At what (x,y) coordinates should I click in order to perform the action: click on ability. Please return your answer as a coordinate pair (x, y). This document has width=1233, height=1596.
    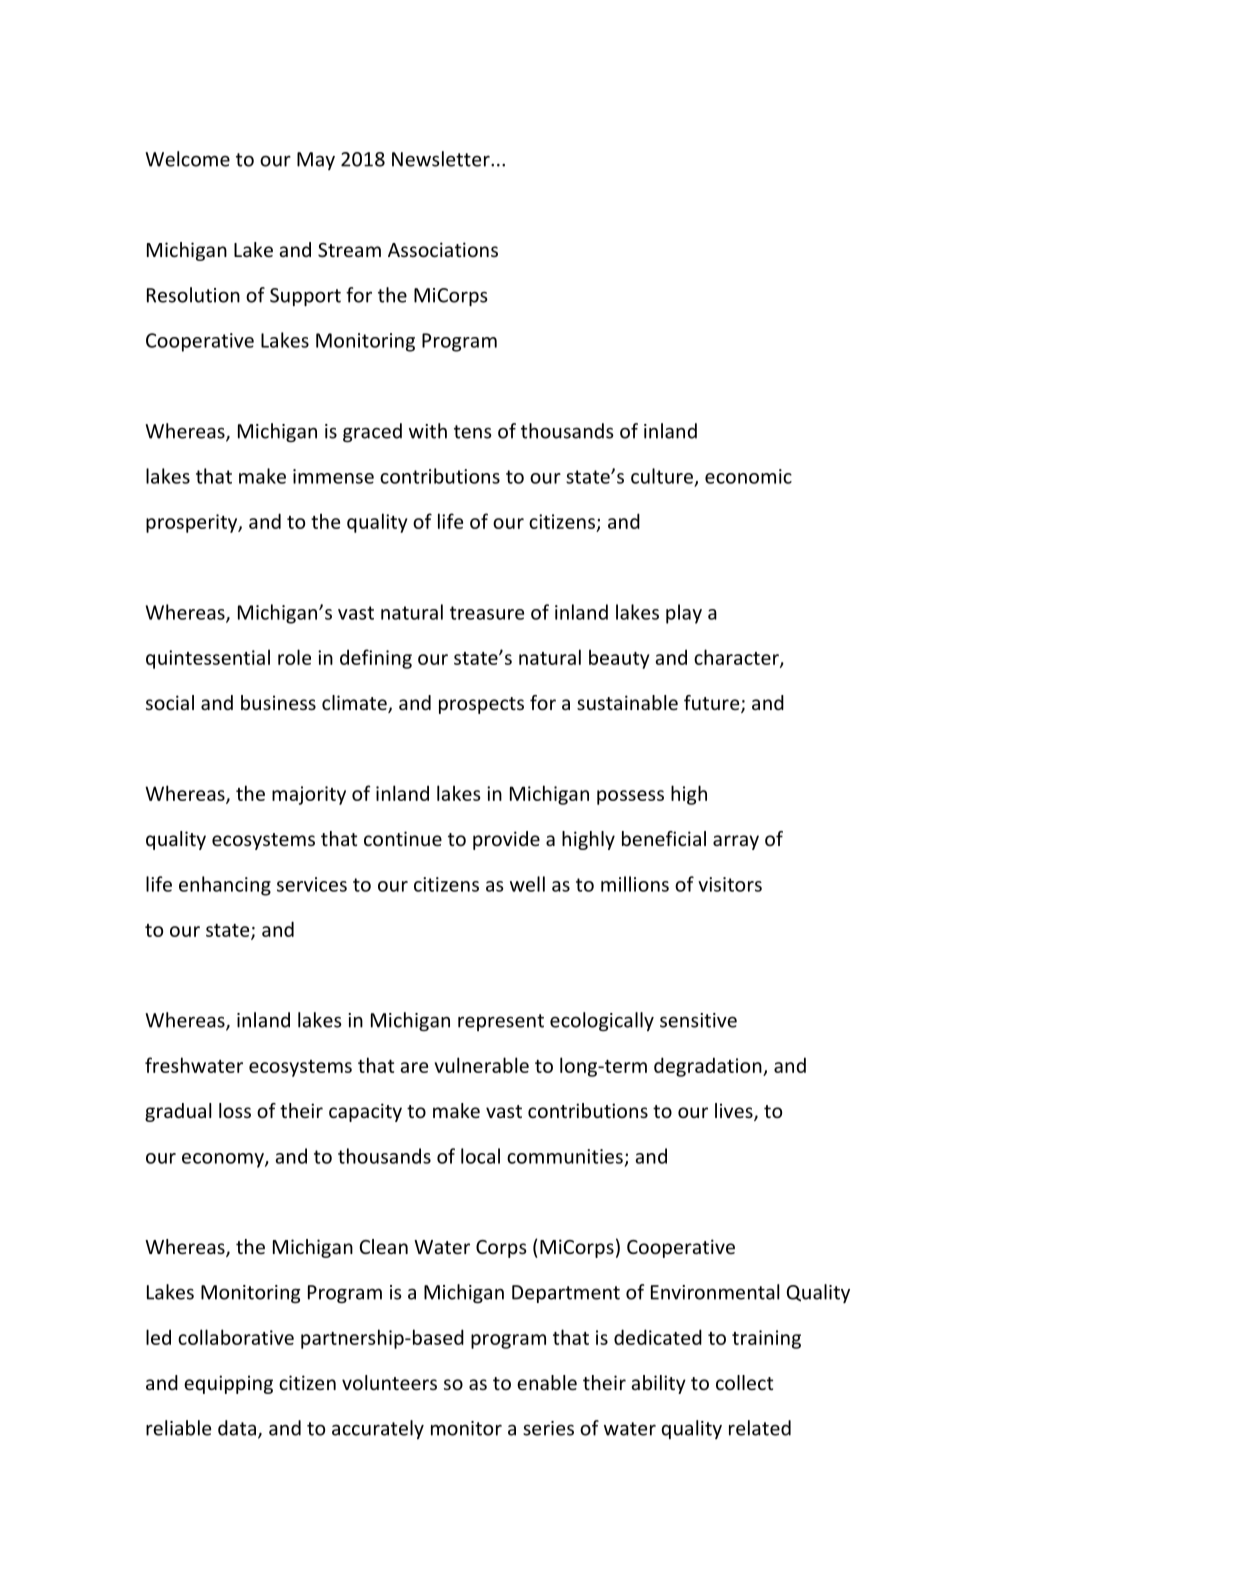
    Looking at the image, I should click on (658, 1384).
